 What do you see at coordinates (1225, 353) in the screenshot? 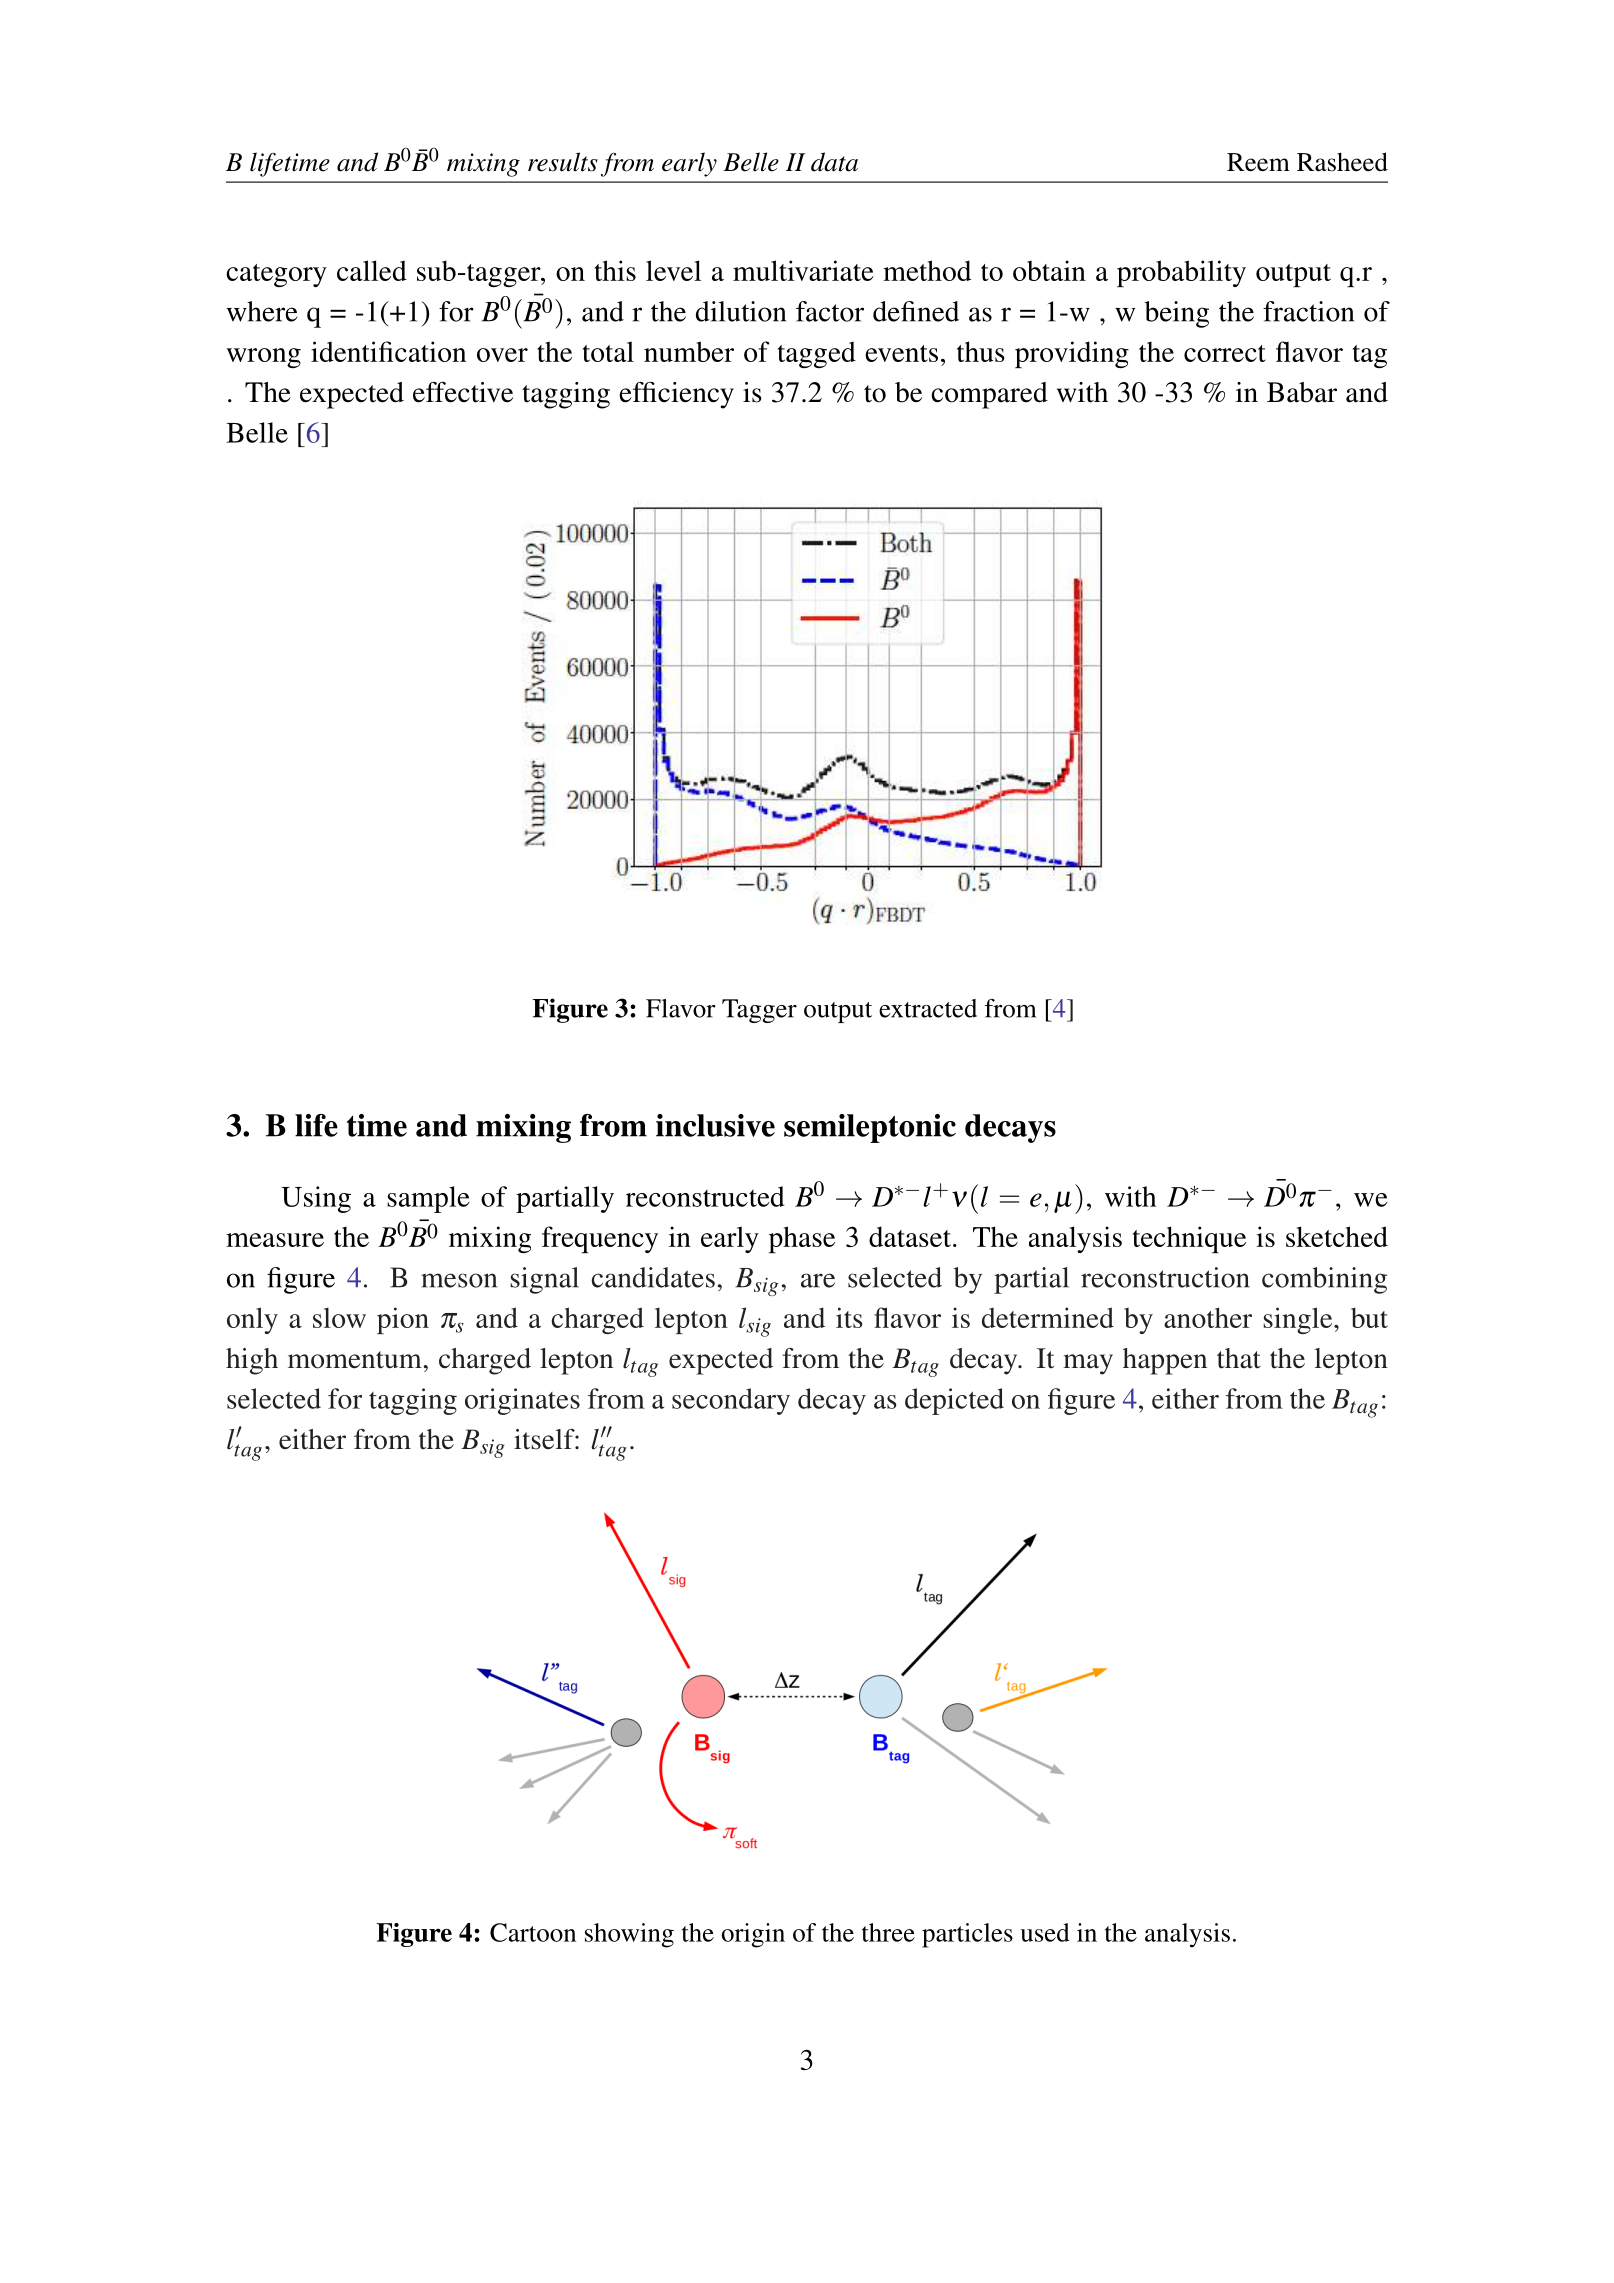
I see `correct` at bounding box center [1225, 353].
